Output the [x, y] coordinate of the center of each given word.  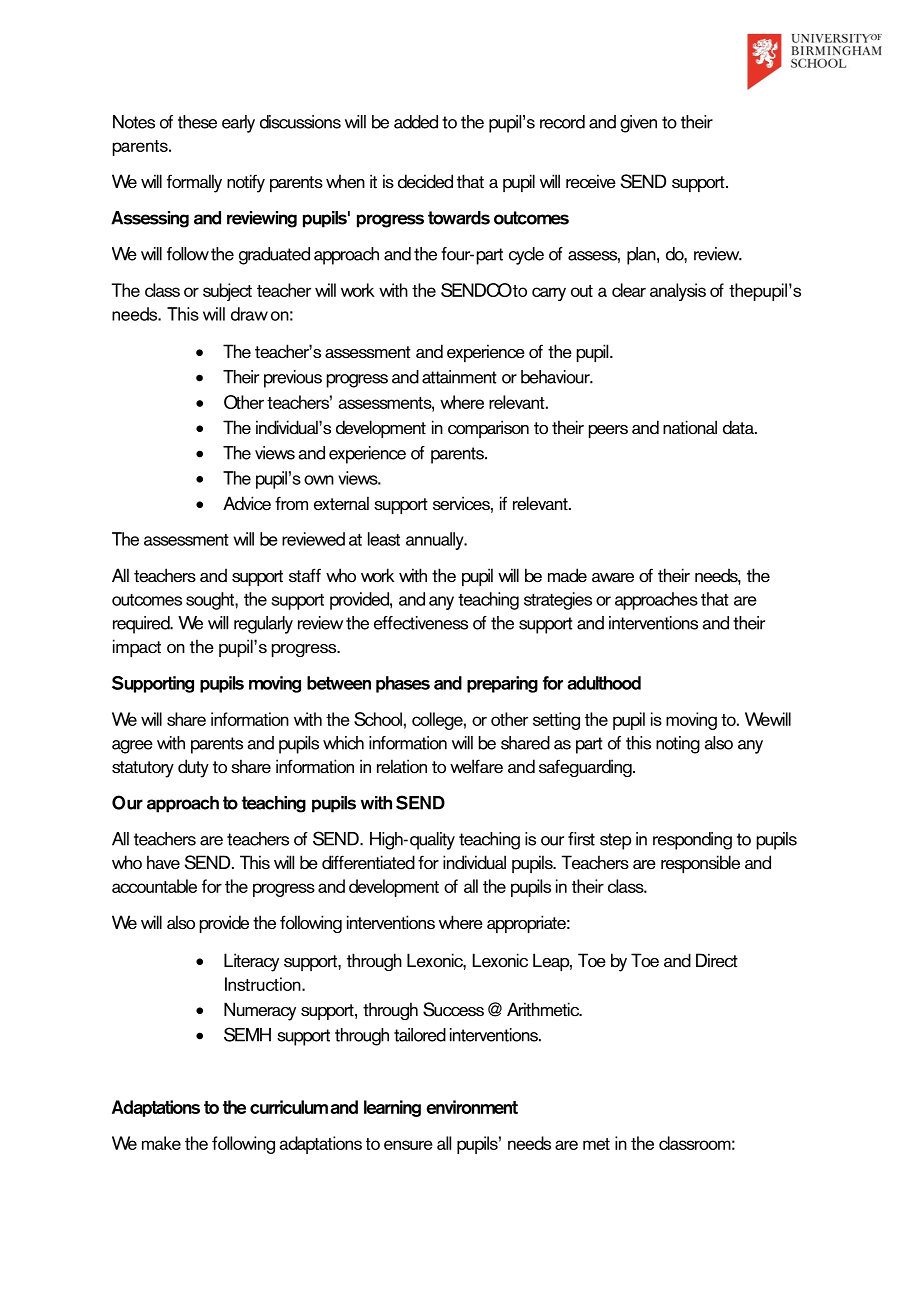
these [197, 122]
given [638, 124]
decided [425, 181]
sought [211, 601]
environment [472, 1107]
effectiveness [421, 623]
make [161, 1143]
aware [613, 577]
